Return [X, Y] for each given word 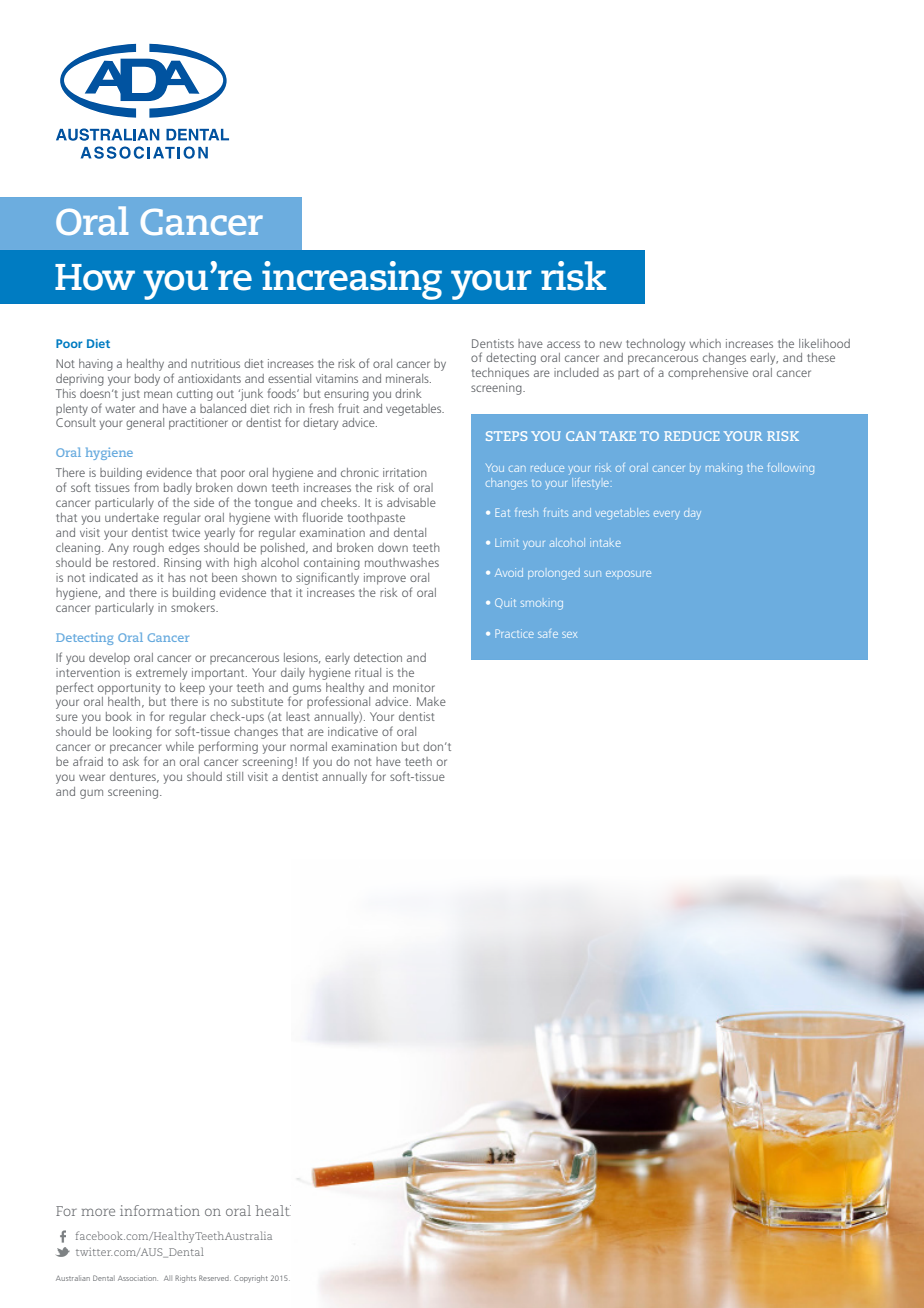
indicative [353, 731]
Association [138, 1278]
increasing [352, 280]
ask [131, 761]
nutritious [215, 363]
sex [569, 635]
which [705, 343]
